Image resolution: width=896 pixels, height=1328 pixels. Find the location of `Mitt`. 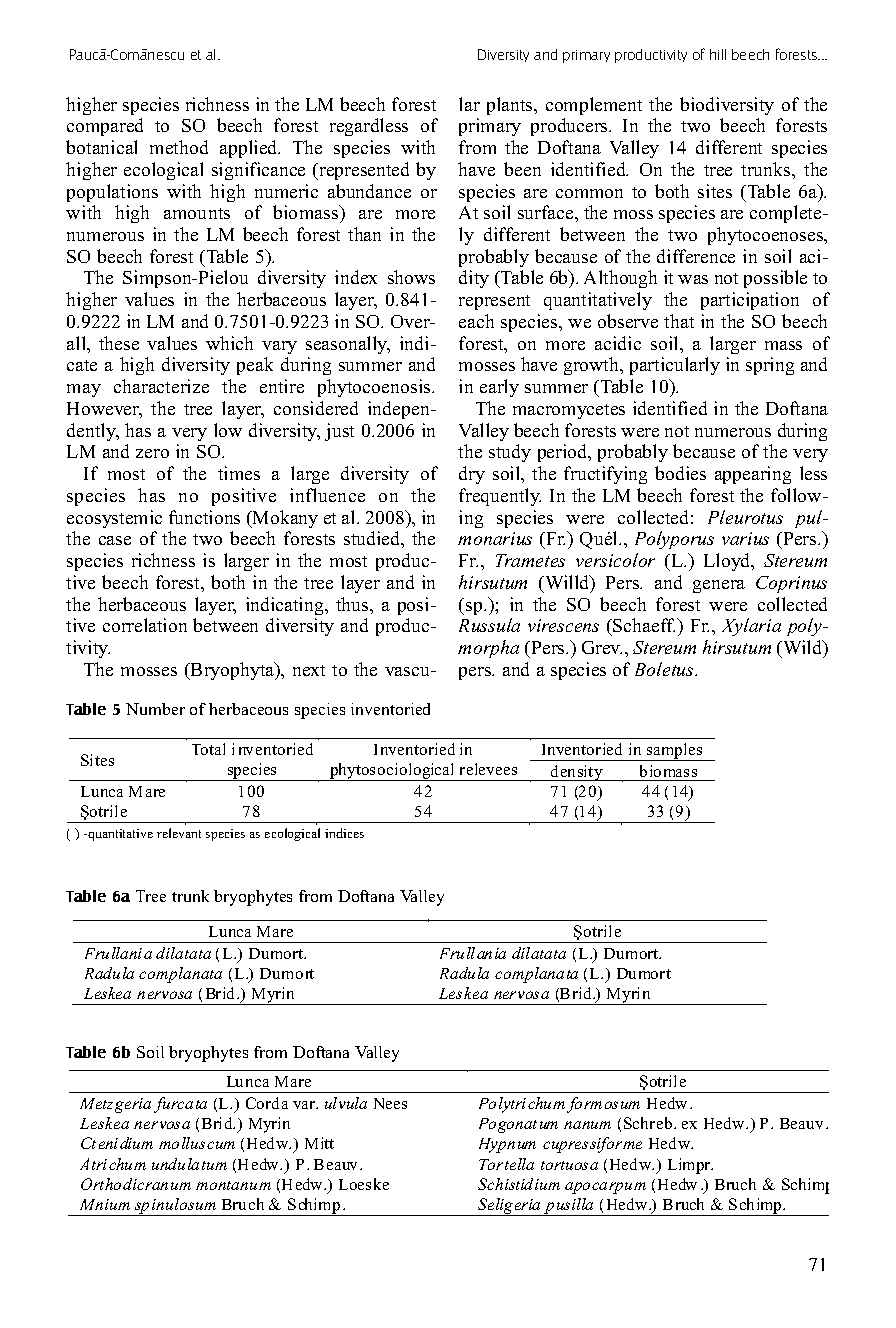

Mitt is located at coordinates (319, 1143).
